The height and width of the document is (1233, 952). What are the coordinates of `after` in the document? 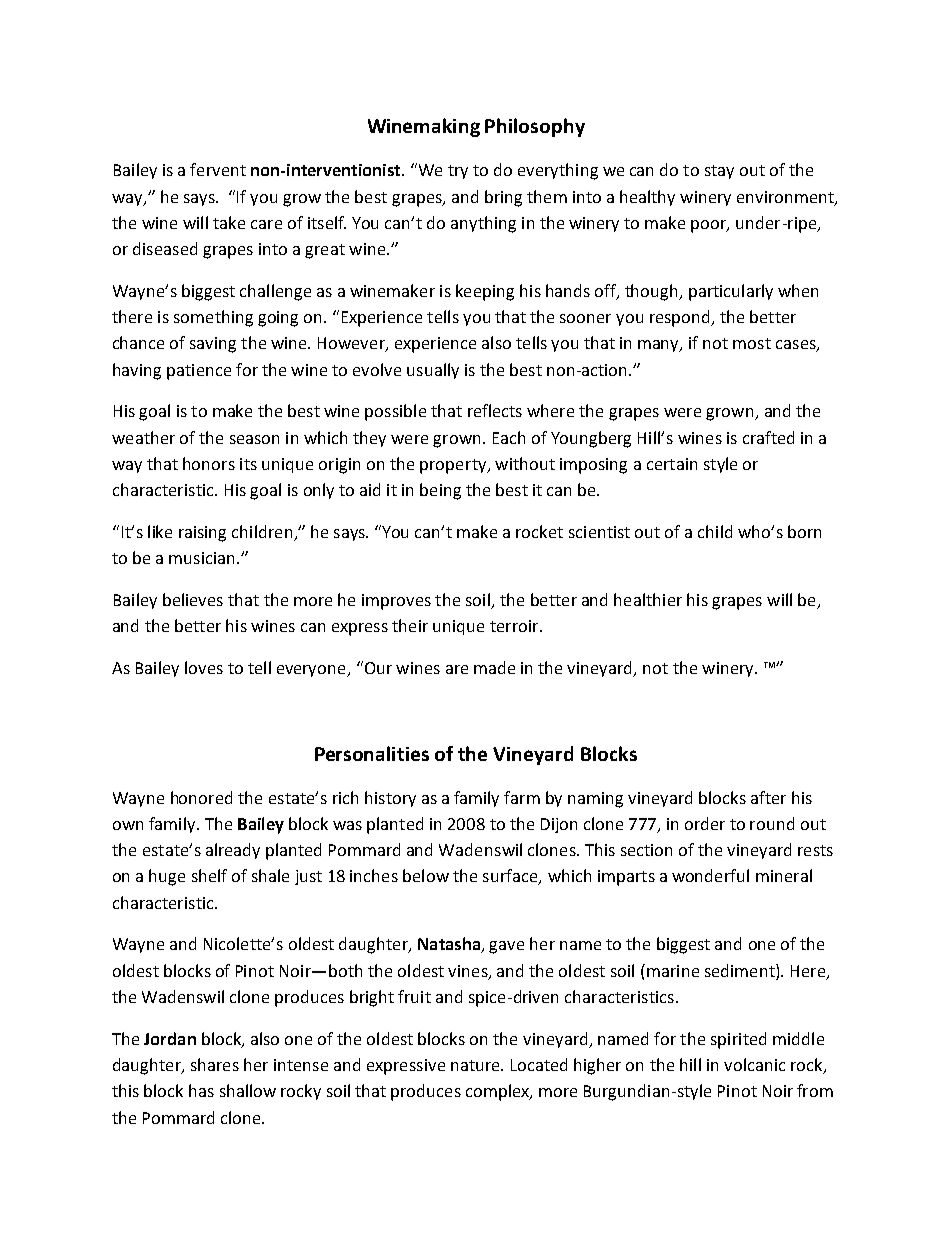 It's located at (768, 797).
